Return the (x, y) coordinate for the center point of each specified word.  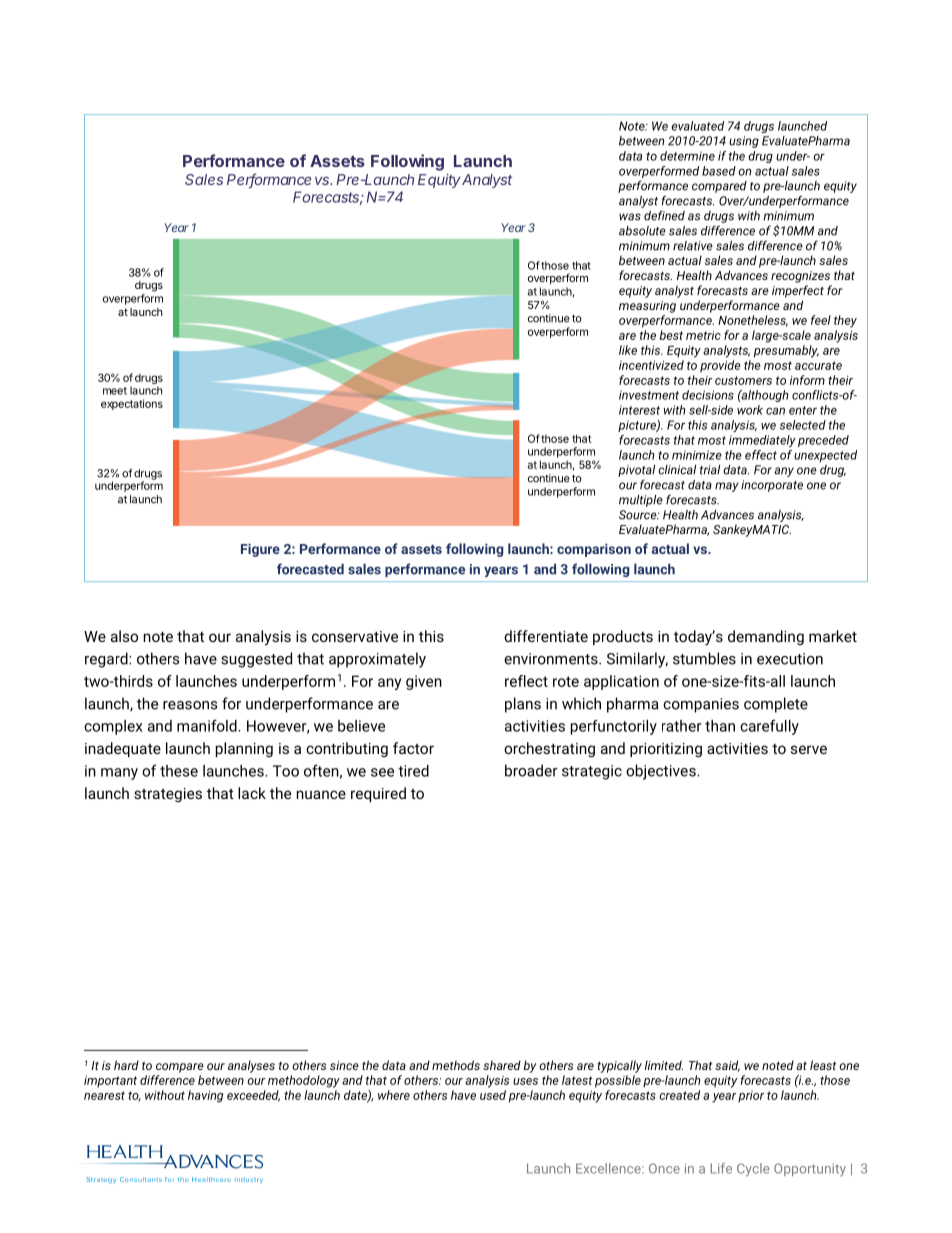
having (205, 1096)
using (744, 142)
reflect (526, 681)
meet (115, 391)
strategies (168, 795)
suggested (256, 660)
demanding (766, 637)
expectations (132, 404)
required (378, 794)
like (628, 350)
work (750, 410)
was (630, 217)
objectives (662, 772)
